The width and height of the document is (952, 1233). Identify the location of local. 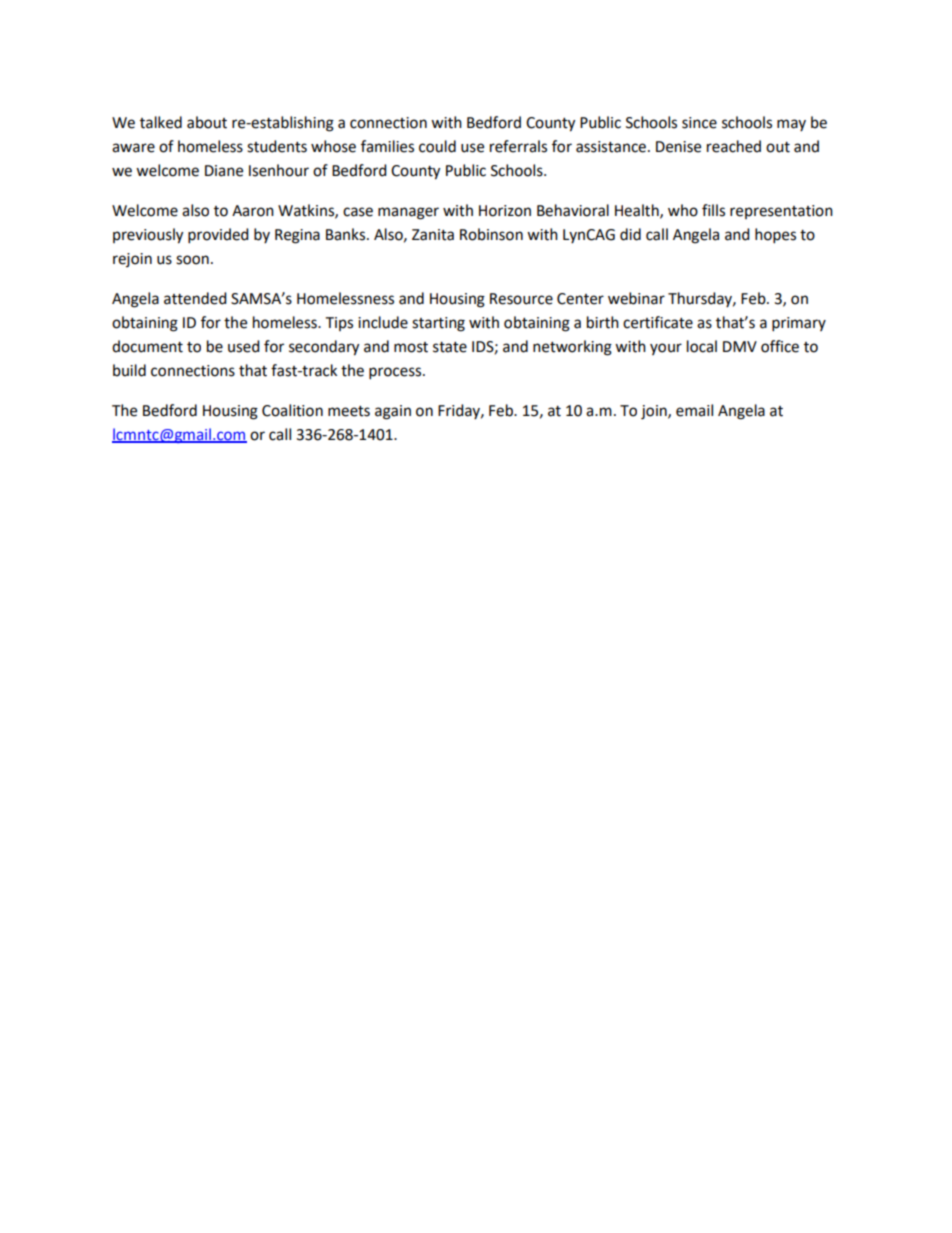
(702, 346).
